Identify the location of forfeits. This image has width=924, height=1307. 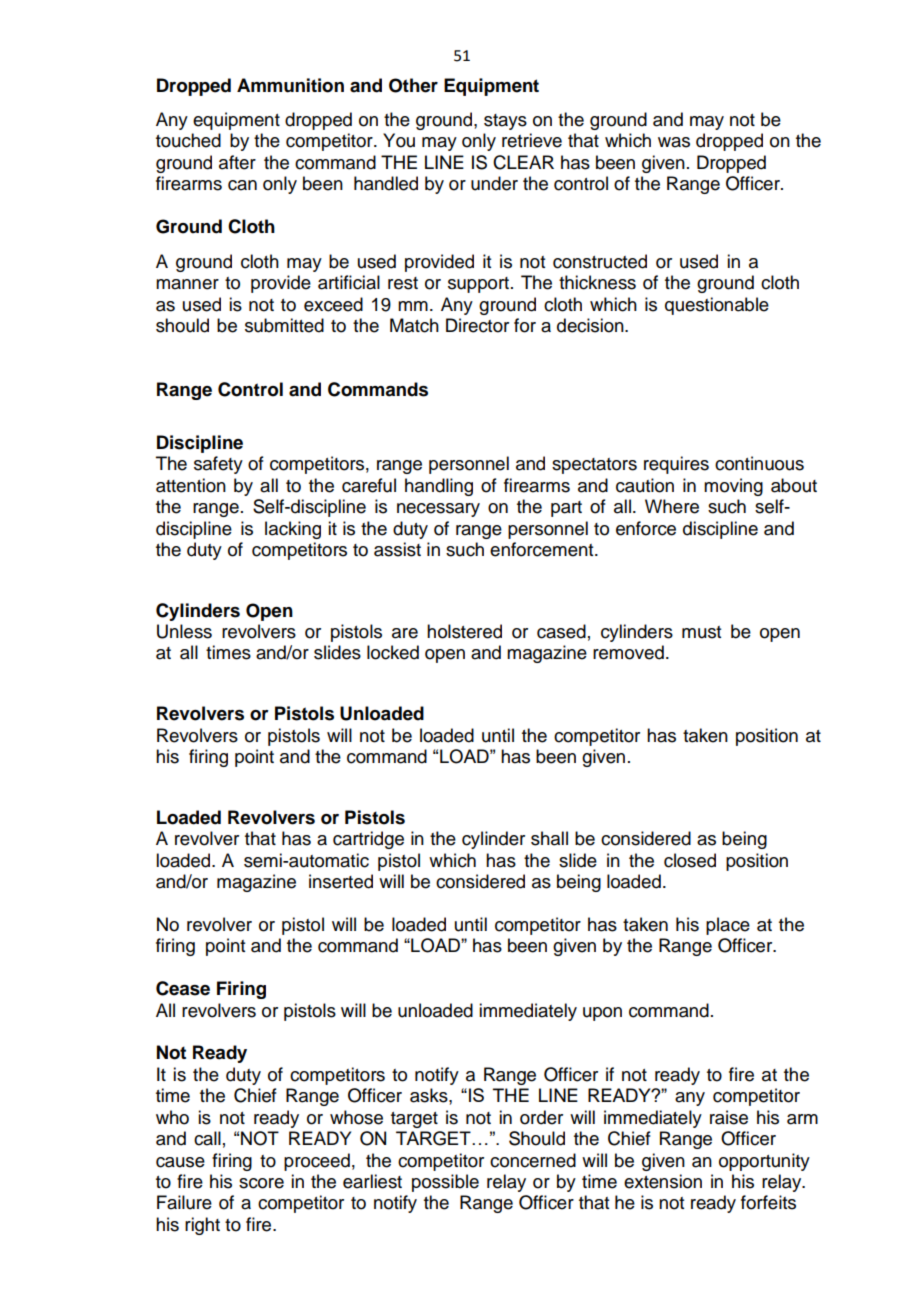
(768, 1202).
